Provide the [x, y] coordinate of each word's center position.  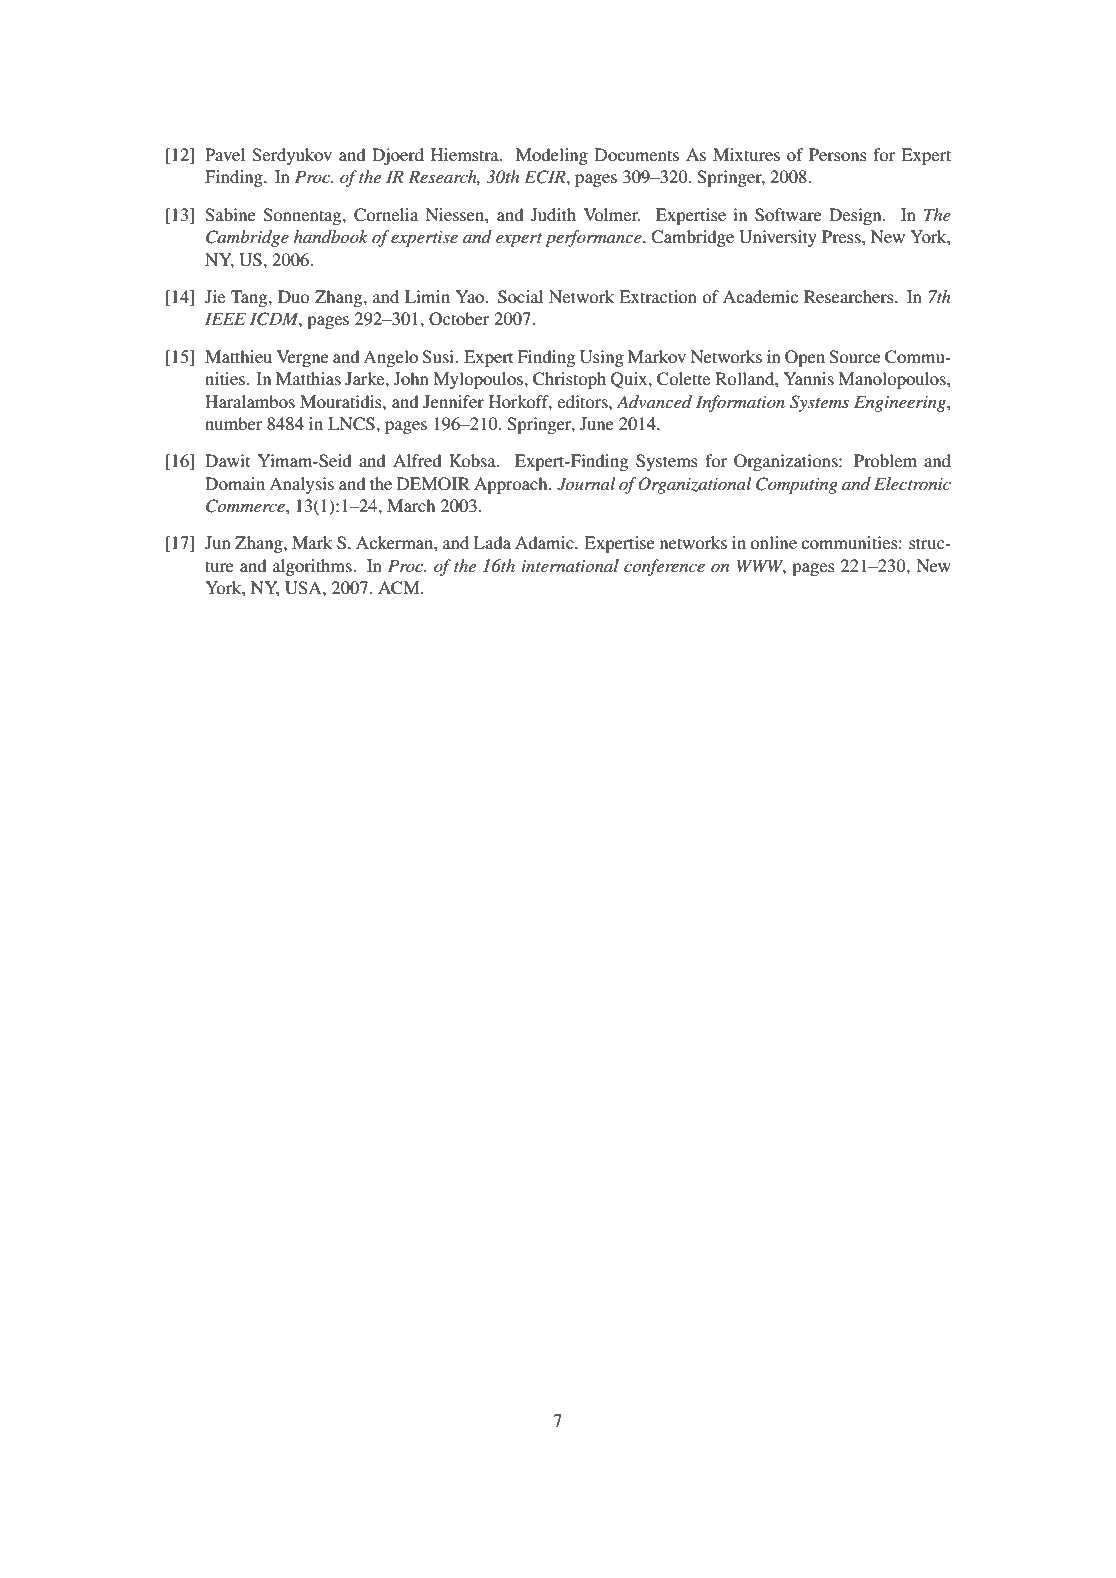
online [773, 542]
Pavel [225, 154]
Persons [838, 154]
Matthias [308, 378]
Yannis [809, 378]
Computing [797, 485]
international [570, 565]
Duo [294, 296]
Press [842, 236]
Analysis [301, 485]
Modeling [552, 156]
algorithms [313, 567]
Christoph [569, 380]
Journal [586, 484]
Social [520, 297]
